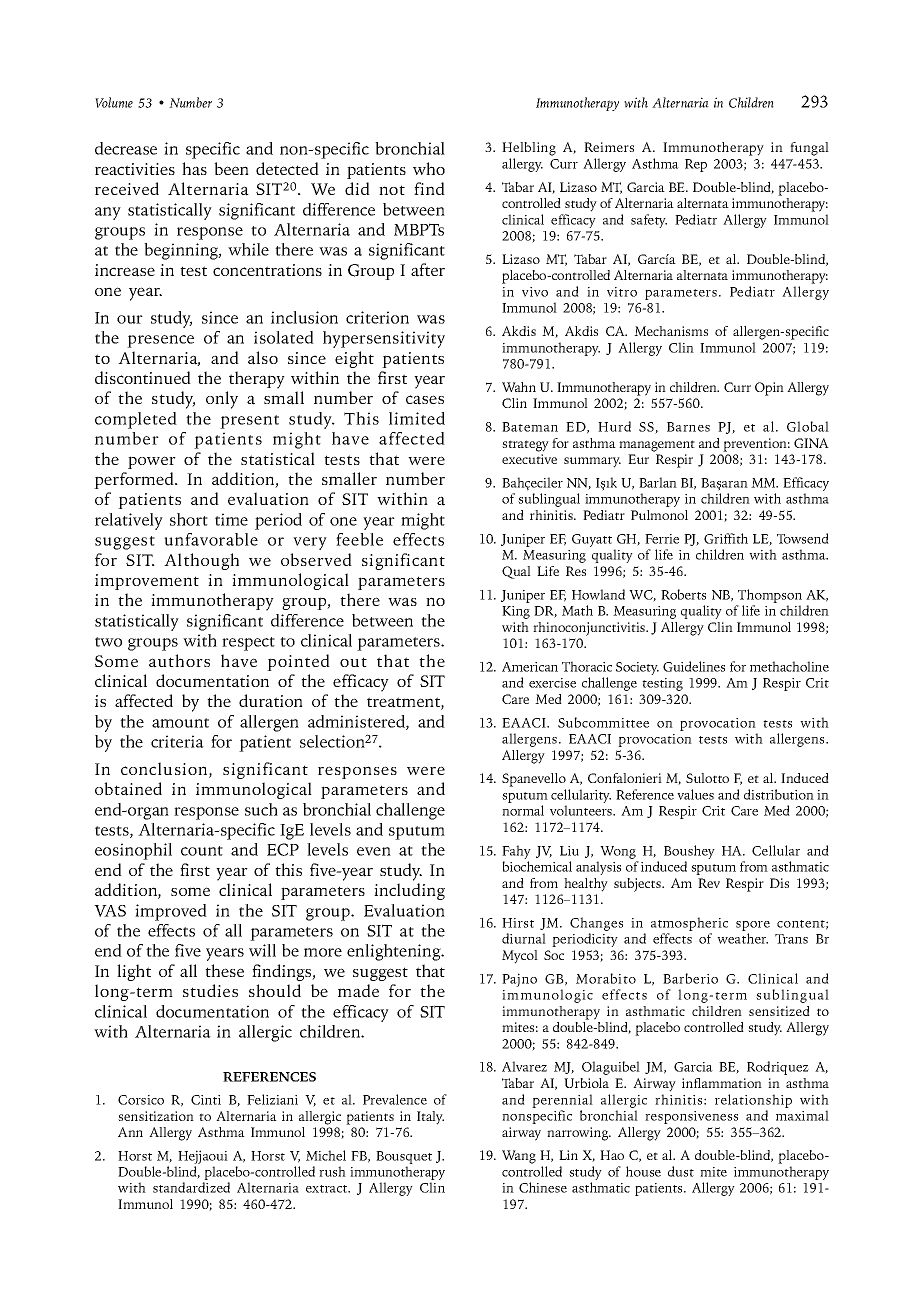 This page has width=924, height=1304. I want to click on Rep, so click(696, 165).
